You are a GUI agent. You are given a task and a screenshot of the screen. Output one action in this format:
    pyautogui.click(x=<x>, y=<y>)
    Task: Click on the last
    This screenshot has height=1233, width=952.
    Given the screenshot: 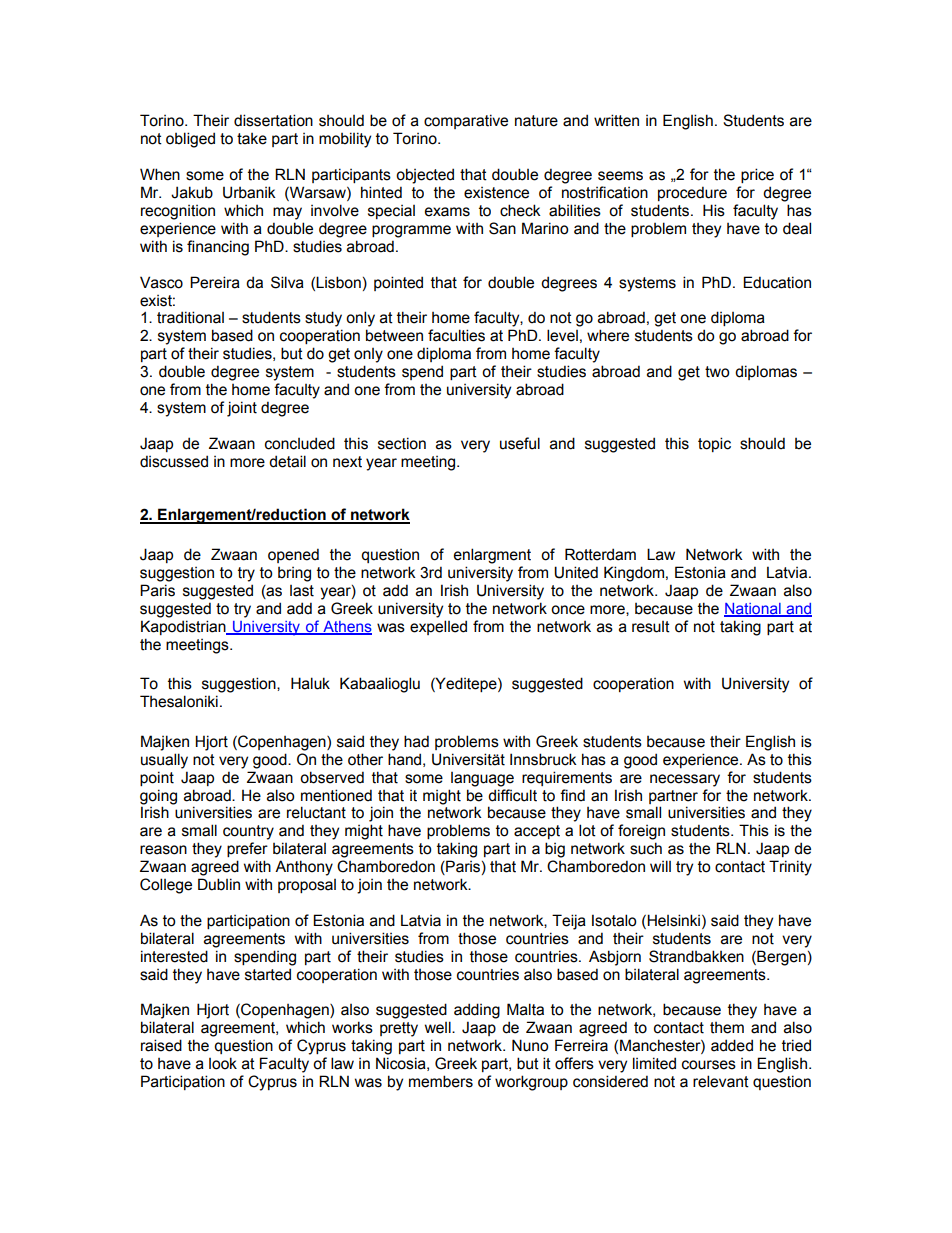 What is the action you would take?
    pyautogui.click(x=302, y=591)
